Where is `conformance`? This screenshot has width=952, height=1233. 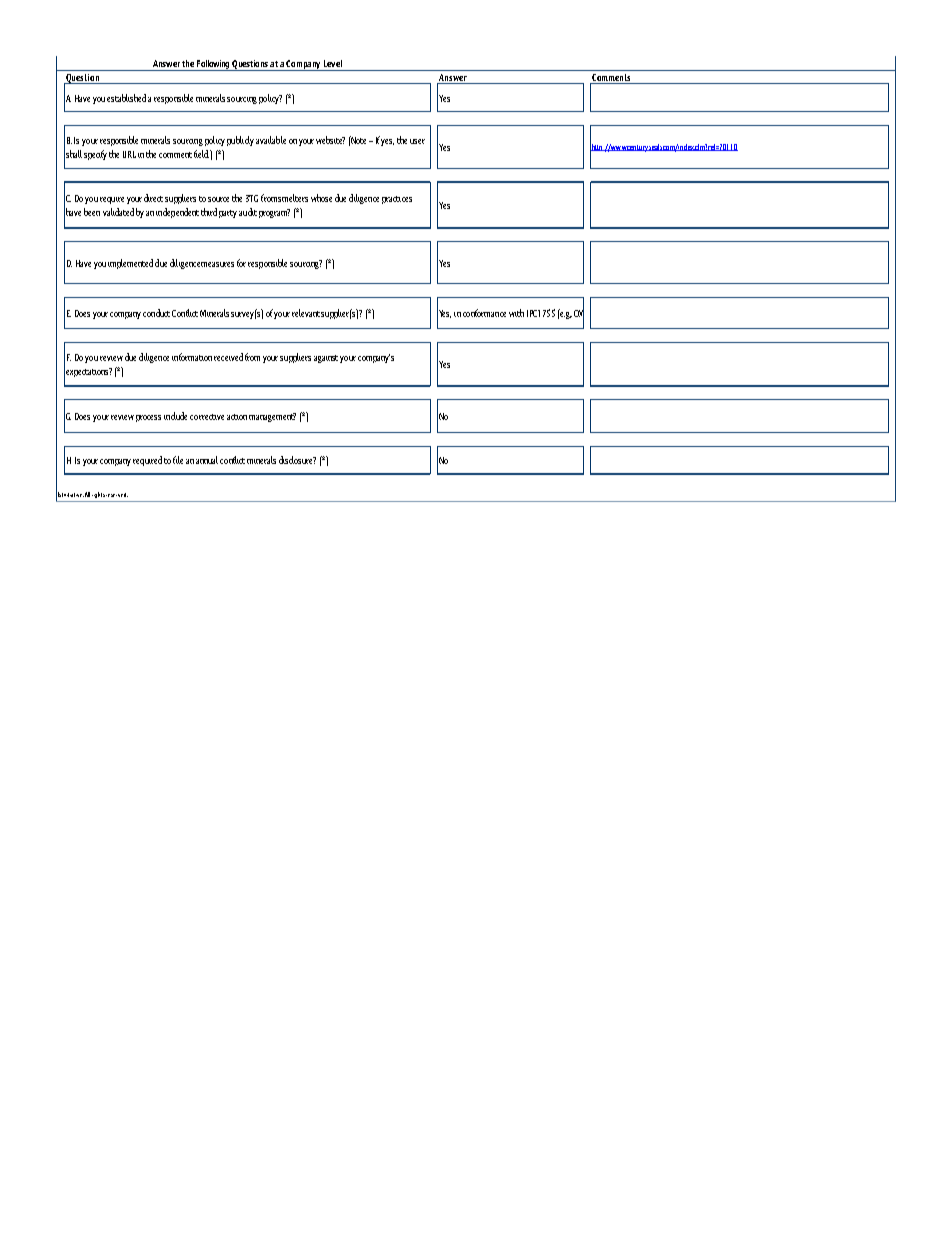
conformance is located at coordinates (484, 313).
